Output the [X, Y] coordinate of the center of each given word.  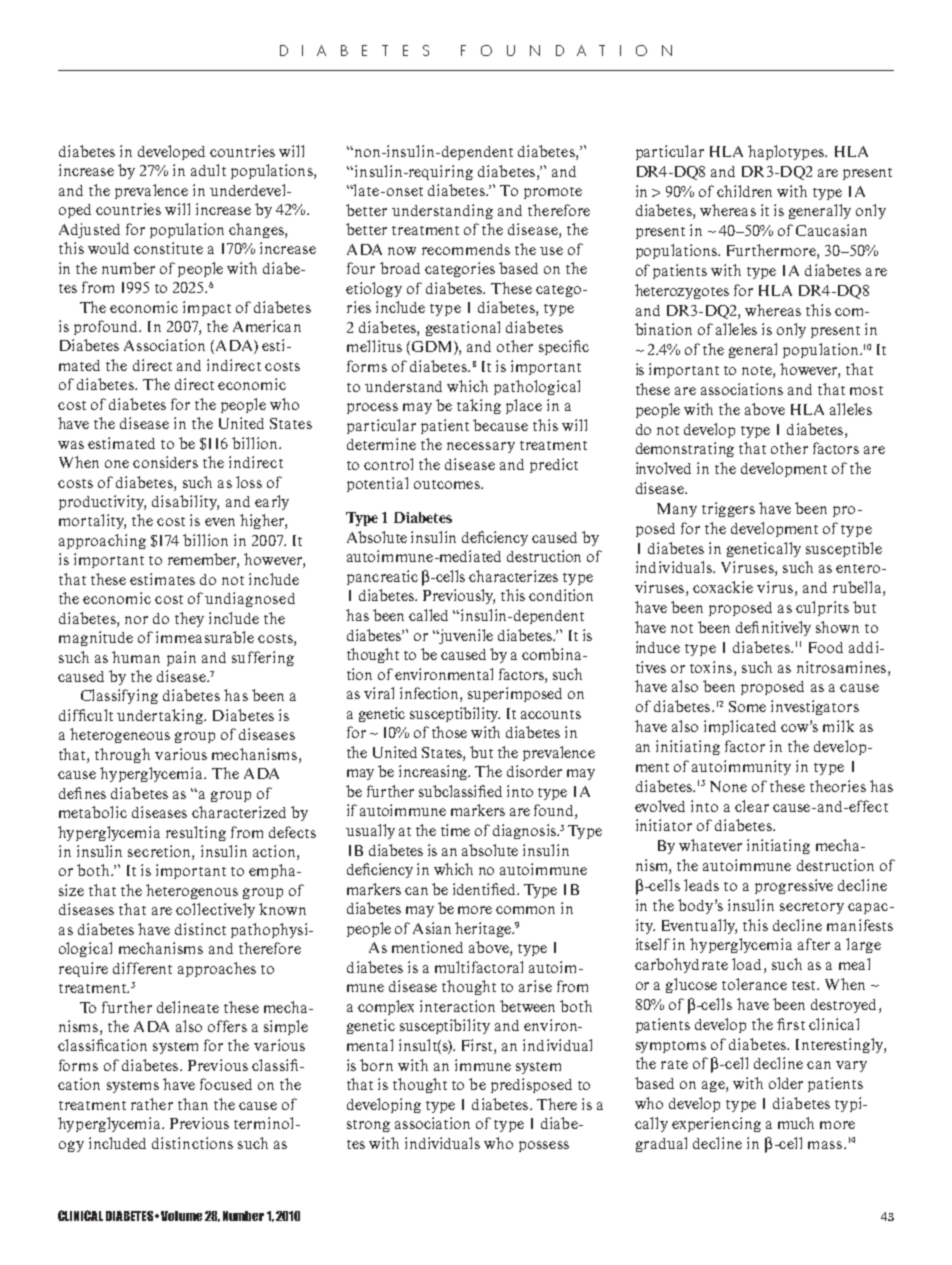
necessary [481, 447]
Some [747, 706]
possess [544, 1146]
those [449, 732]
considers [165, 462]
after [814, 944]
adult [208, 170]
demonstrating [685, 449]
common [525, 910]
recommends [466, 249]
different [142, 968]
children [744, 191]
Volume [181, 1216]
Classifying [119, 696]
